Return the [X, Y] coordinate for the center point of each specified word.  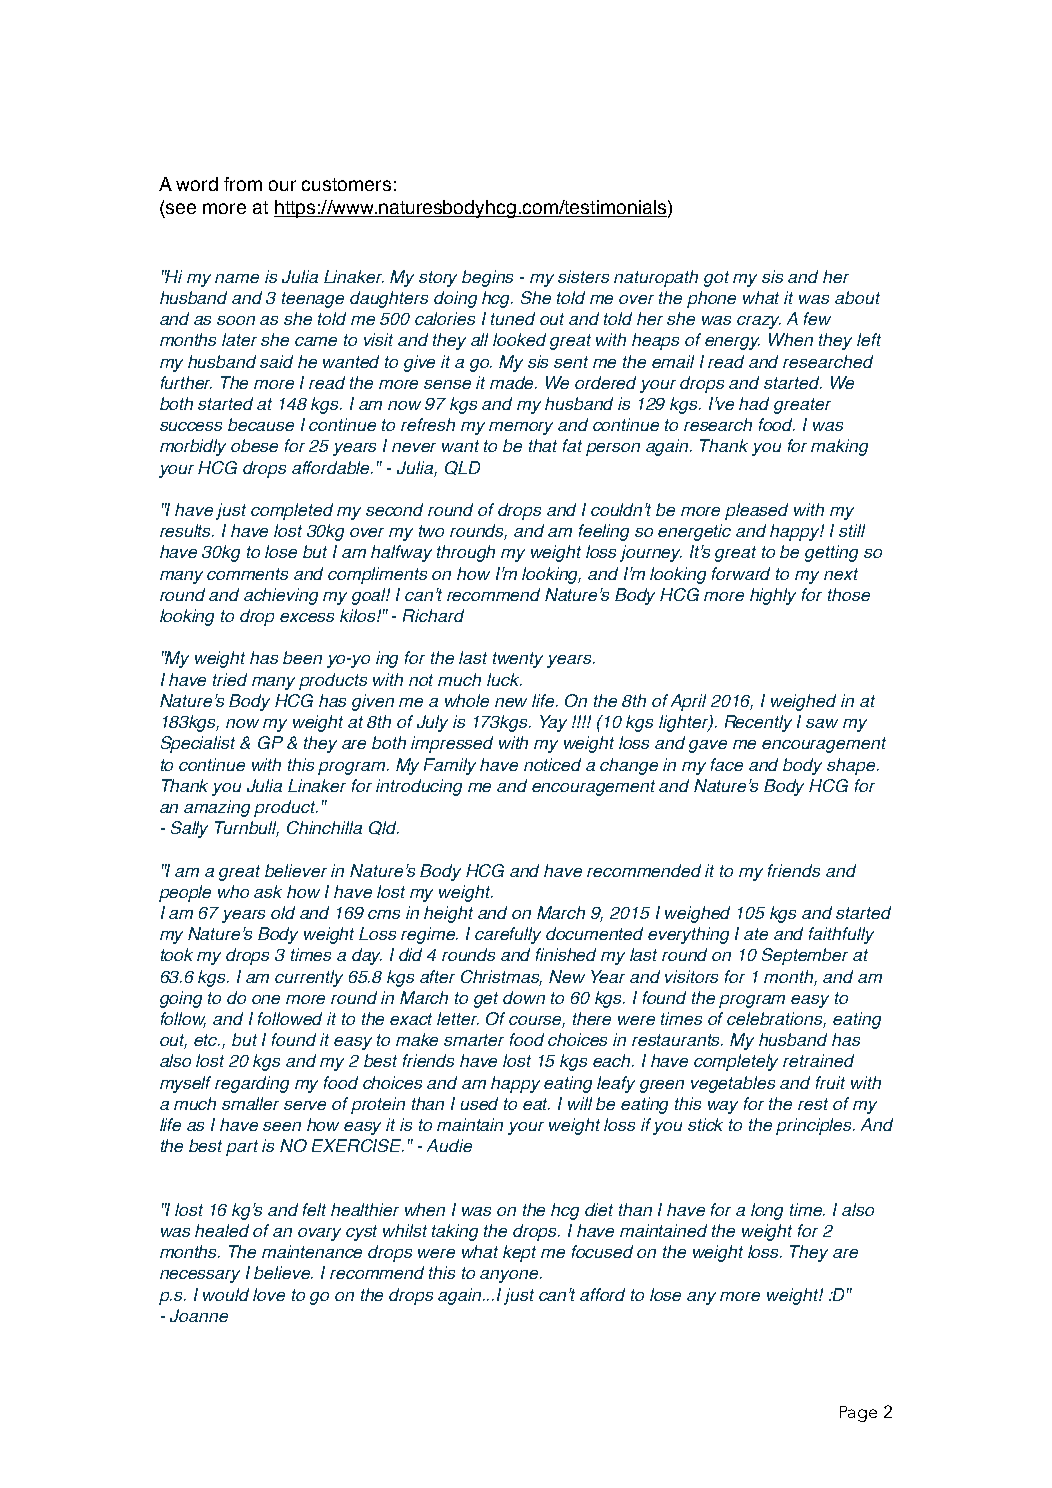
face [727, 764]
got [716, 279]
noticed [552, 764]
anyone [510, 1276]
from [243, 184]
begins [487, 278]
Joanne [199, 1315]
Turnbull [247, 829]
